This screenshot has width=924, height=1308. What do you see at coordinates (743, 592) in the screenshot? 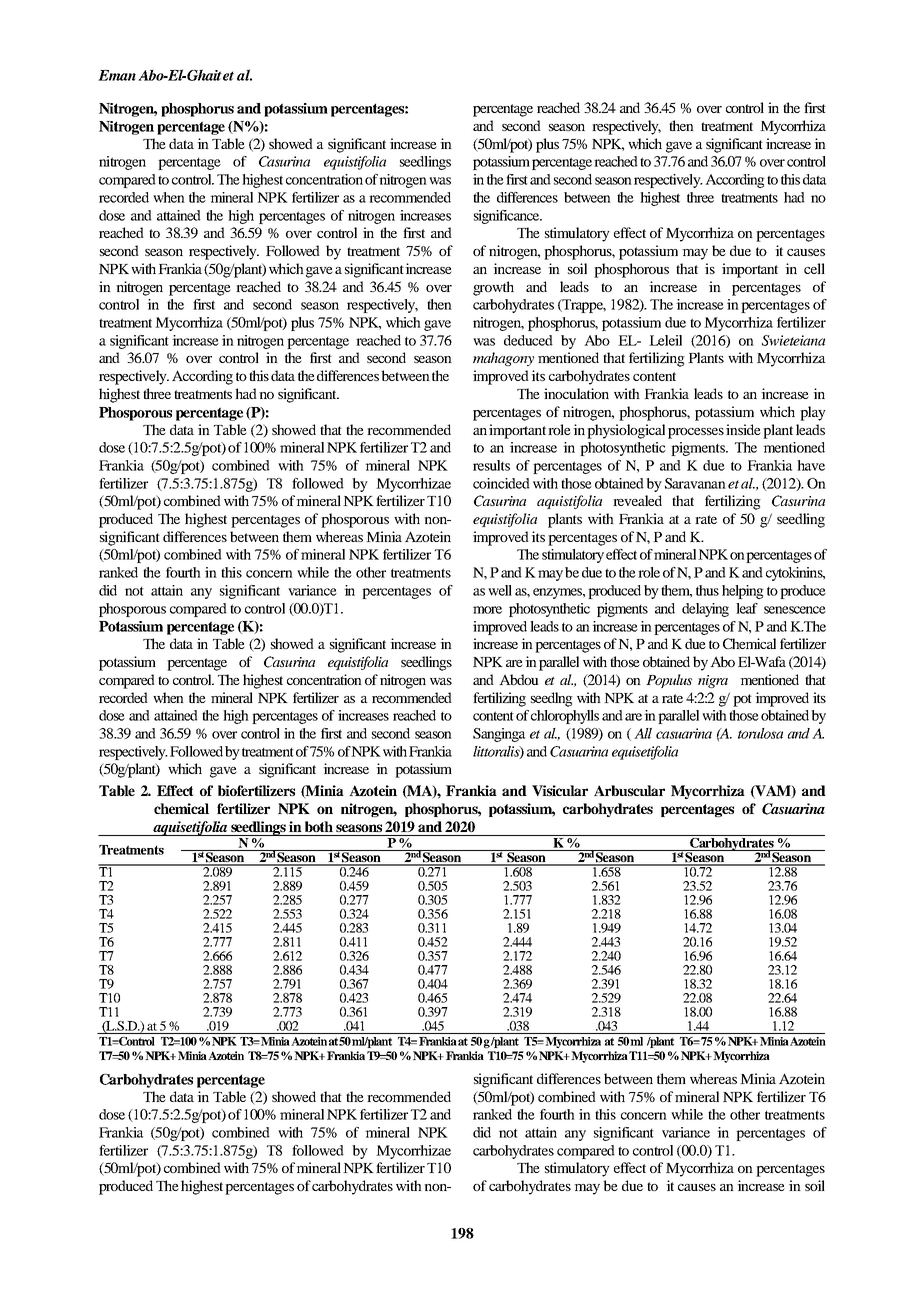
I see `helping` at bounding box center [743, 592].
